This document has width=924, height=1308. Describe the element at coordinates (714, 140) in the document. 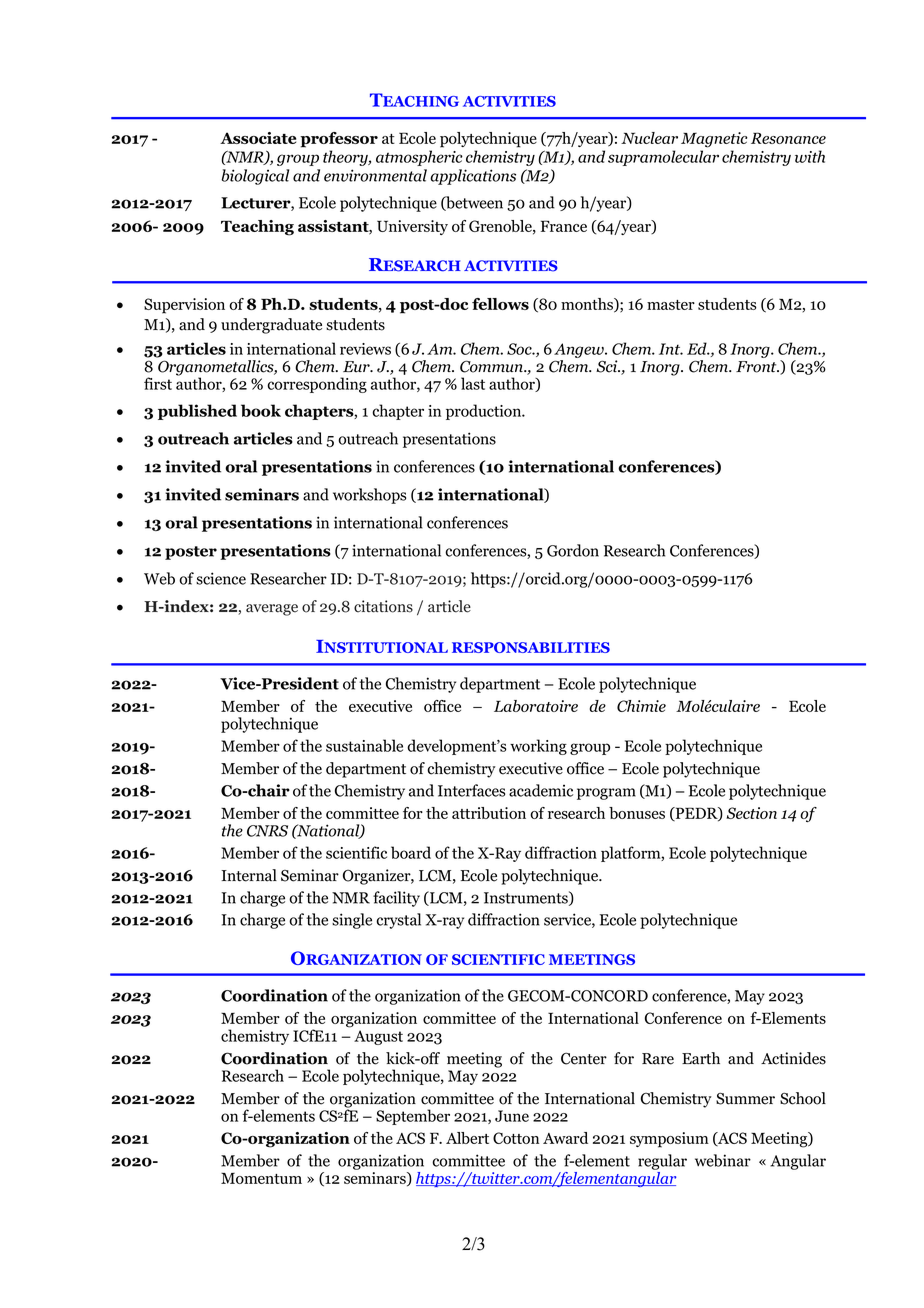

I see `Magnetic` at that location.
